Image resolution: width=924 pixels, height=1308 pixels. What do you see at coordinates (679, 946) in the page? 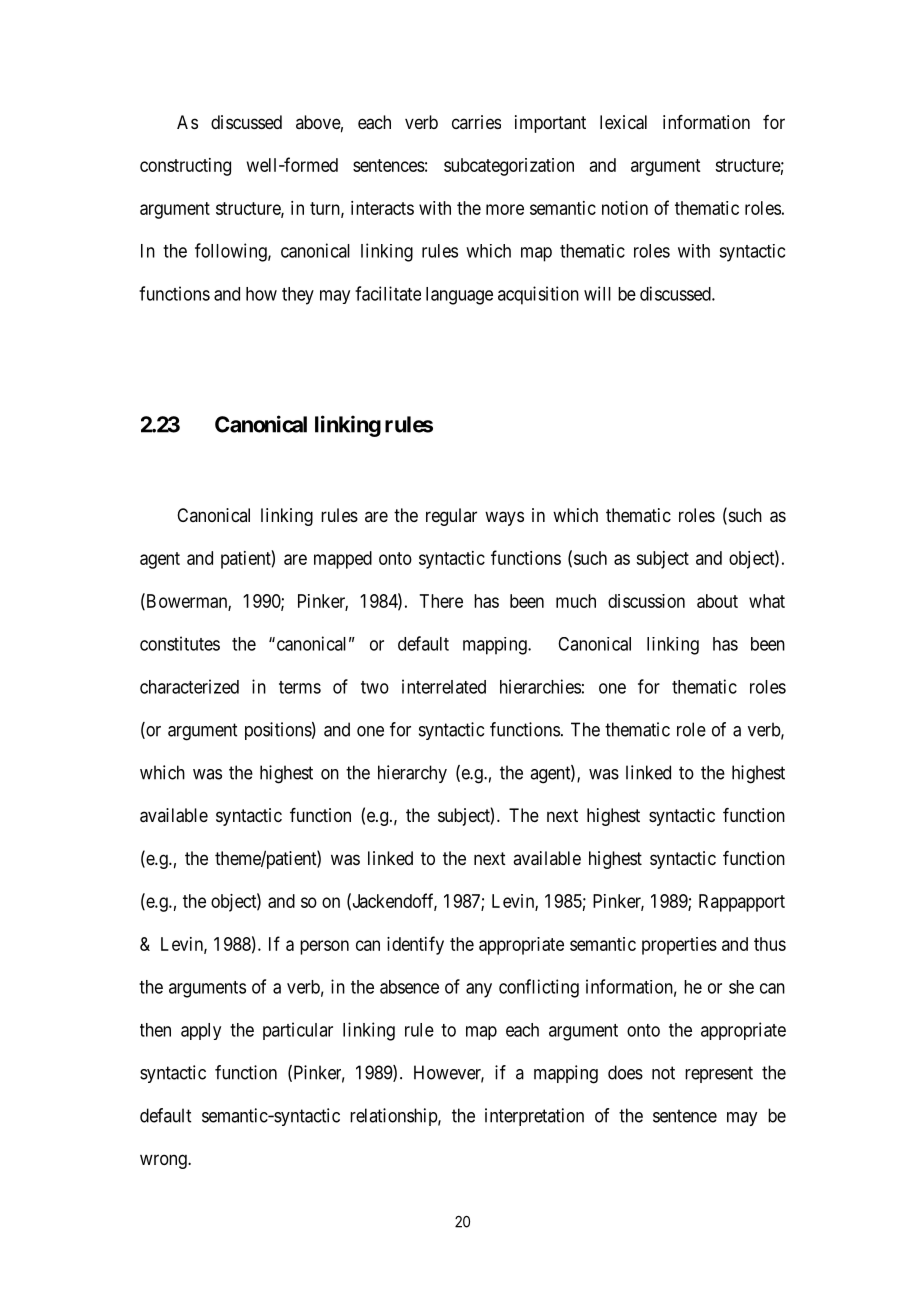
I see `properties` at bounding box center [679, 946].
